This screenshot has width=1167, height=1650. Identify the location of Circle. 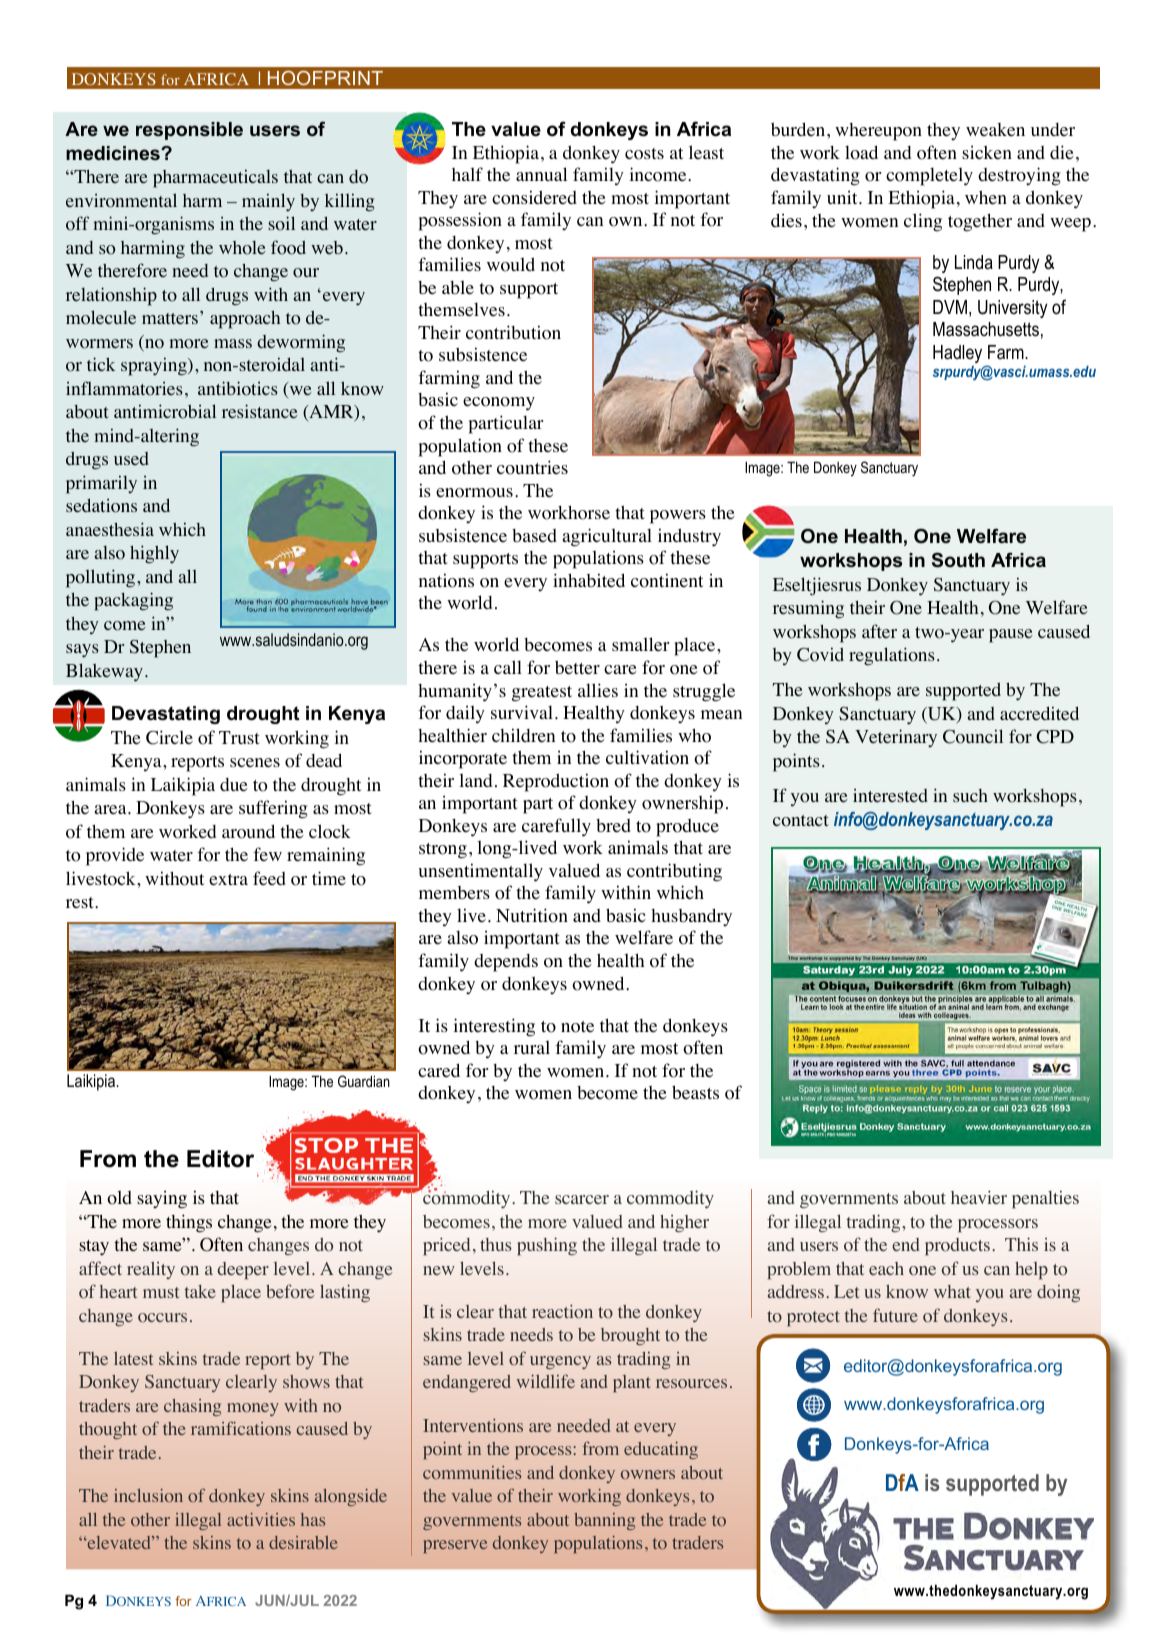
(169, 737).
